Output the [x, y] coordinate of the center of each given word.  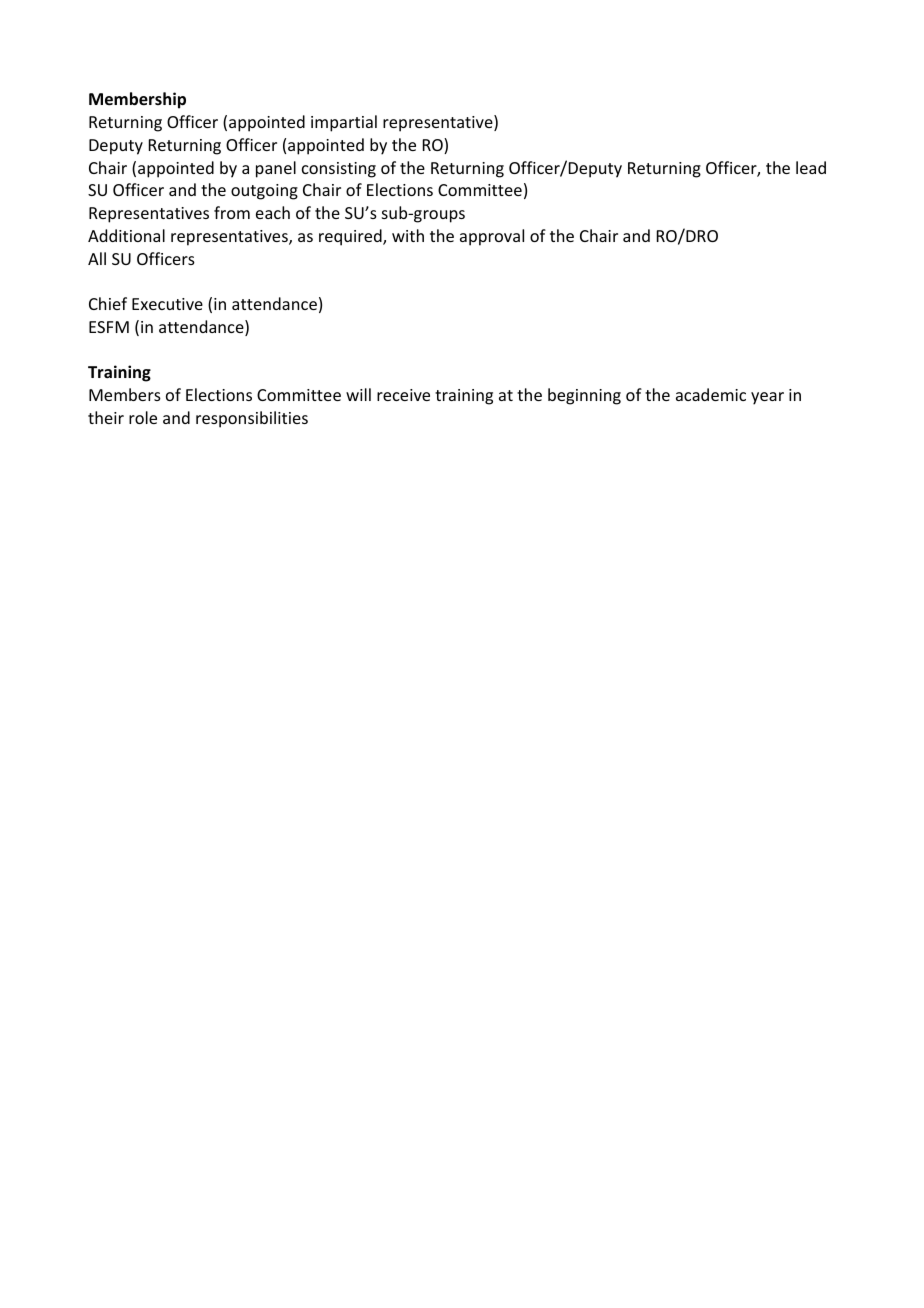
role [143, 417]
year [767, 398]
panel [276, 169]
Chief [108, 303]
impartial [344, 123]
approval [492, 237]
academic [711, 394]
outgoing [264, 192]
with [408, 235]
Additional [126, 235]
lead [811, 167]
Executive [167, 304]
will [358, 394]
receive [403, 395]
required [351, 237]
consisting [339, 170]
